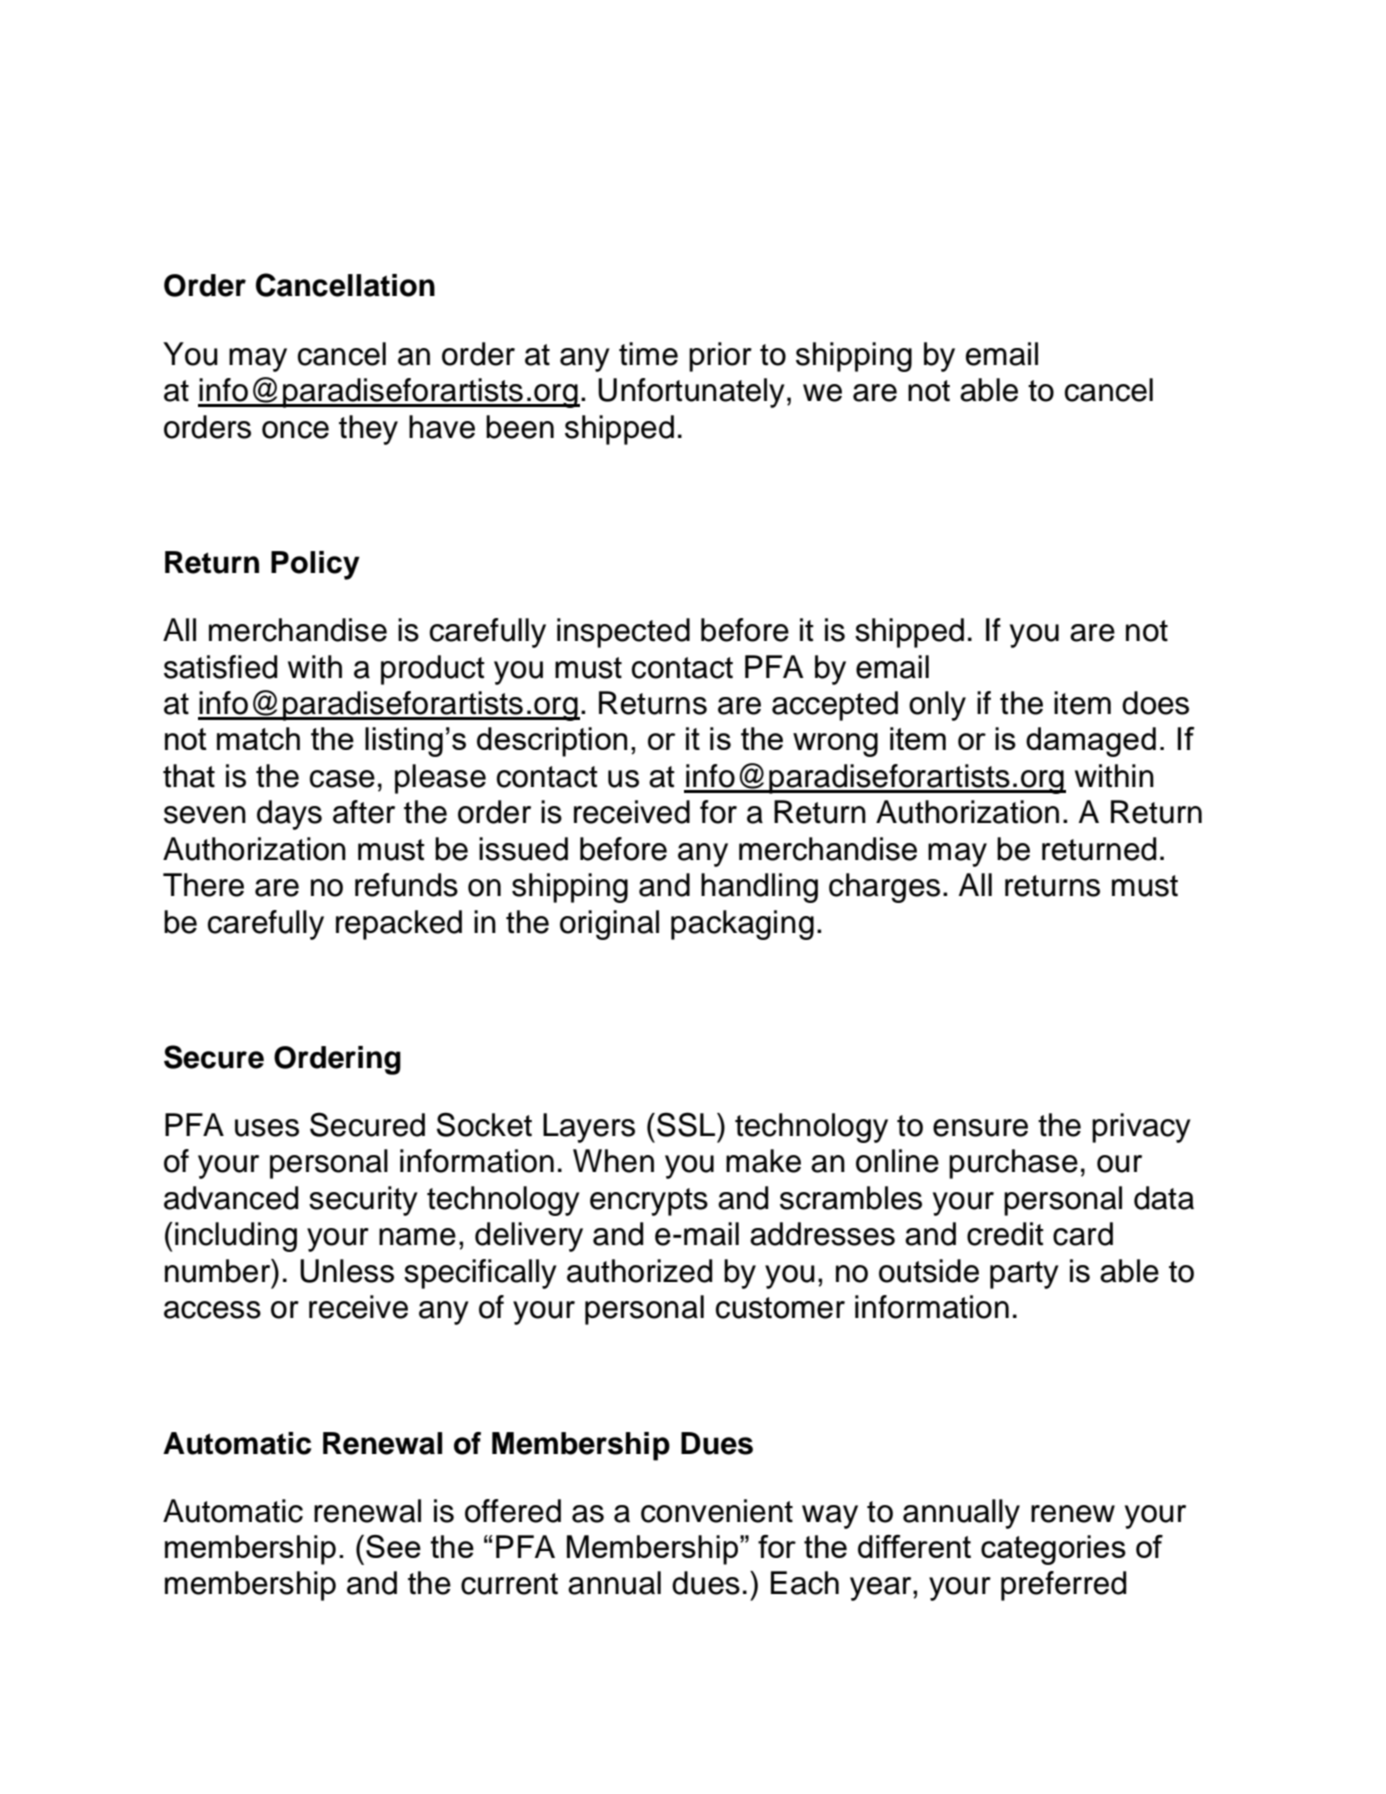  What do you see at coordinates (759, 888) in the image?
I see `handling` at bounding box center [759, 888].
